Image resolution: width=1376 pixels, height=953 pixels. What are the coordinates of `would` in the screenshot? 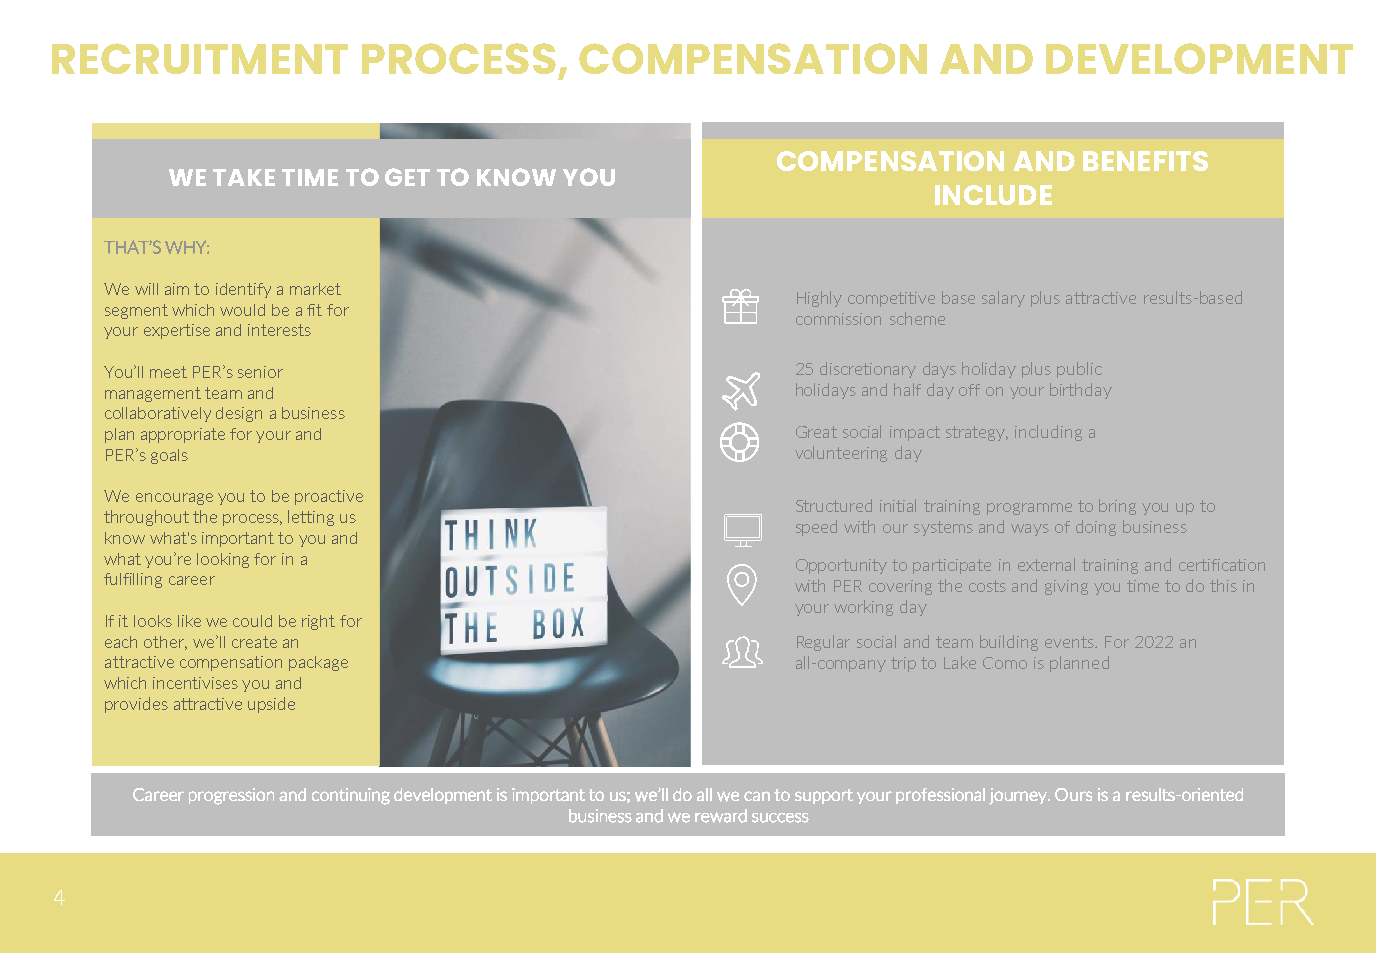 It's located at (242, 310).
